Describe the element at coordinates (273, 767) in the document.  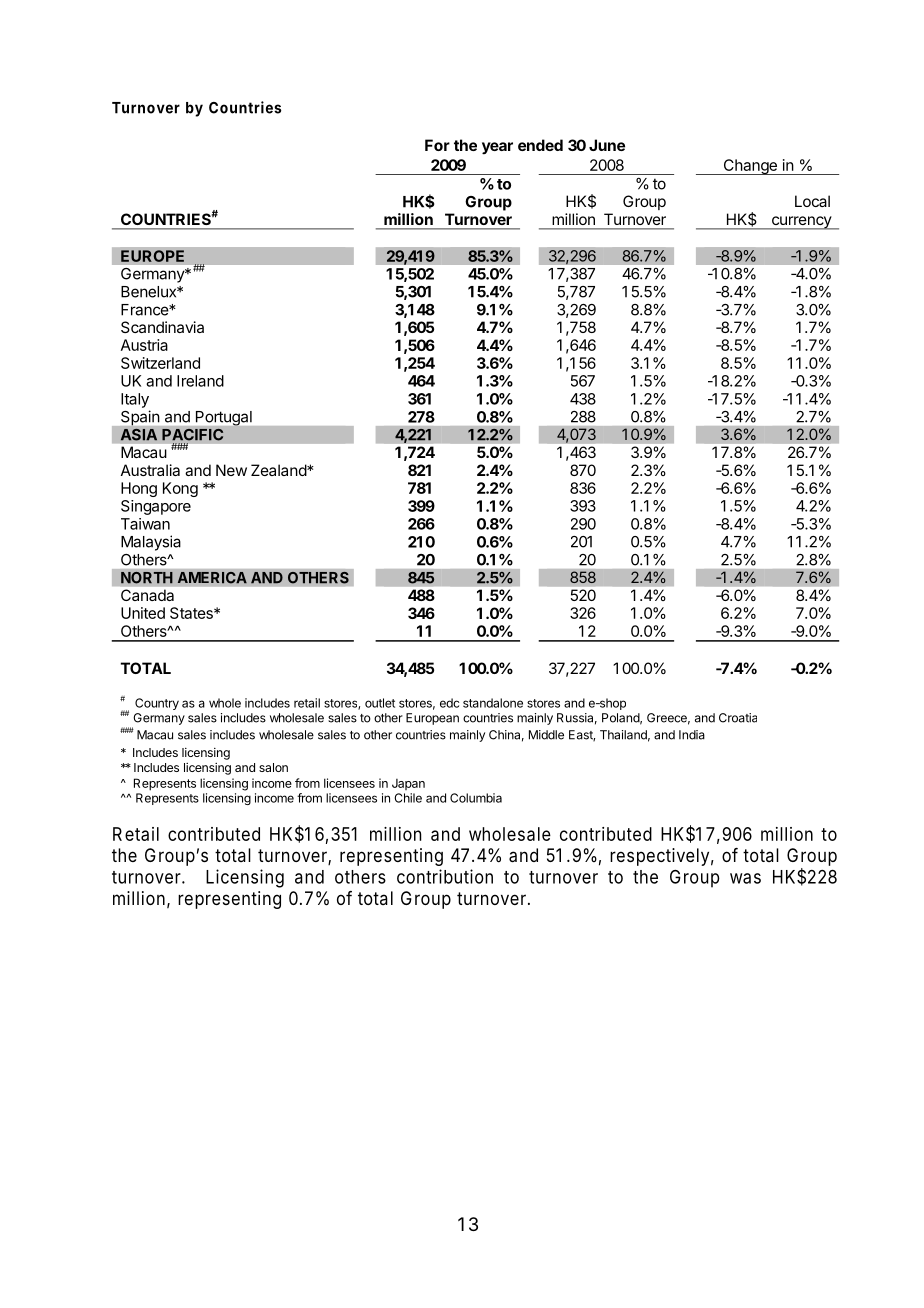
I see `salon` at that location.
